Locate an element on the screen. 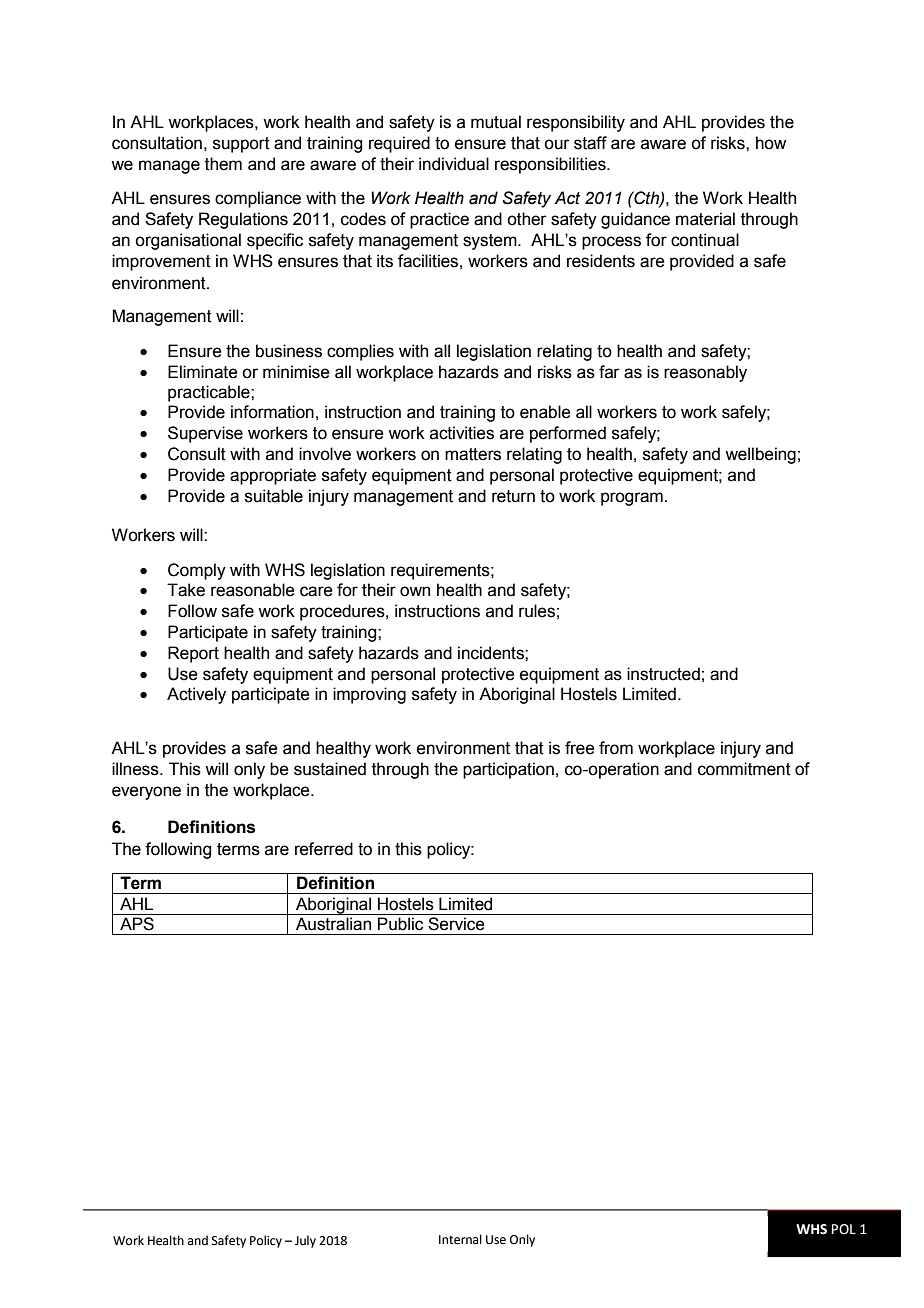  July is located at coordinates (305, 1241).
